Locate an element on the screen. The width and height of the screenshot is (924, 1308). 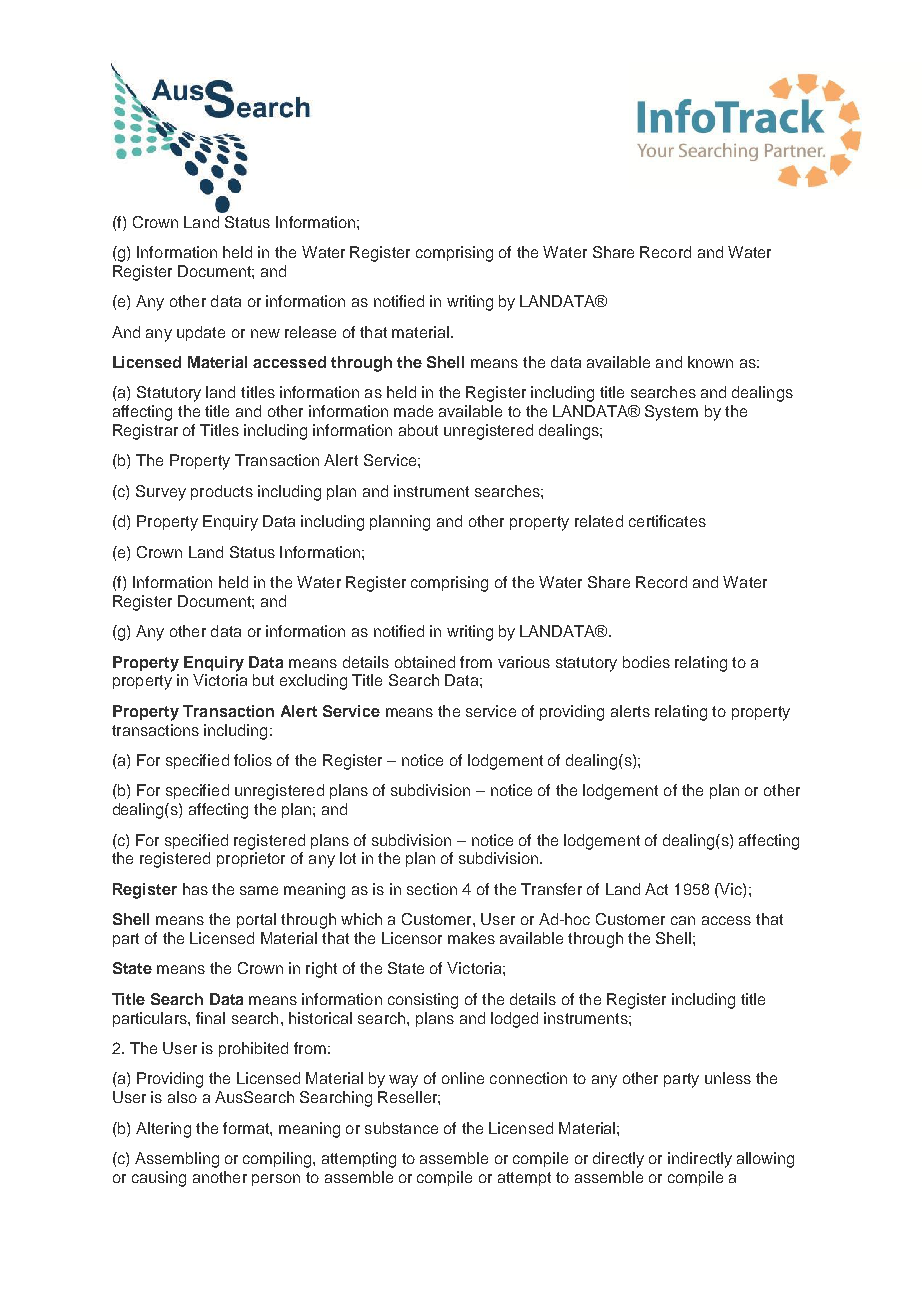
obtained is located at coordinates (425, 662).
